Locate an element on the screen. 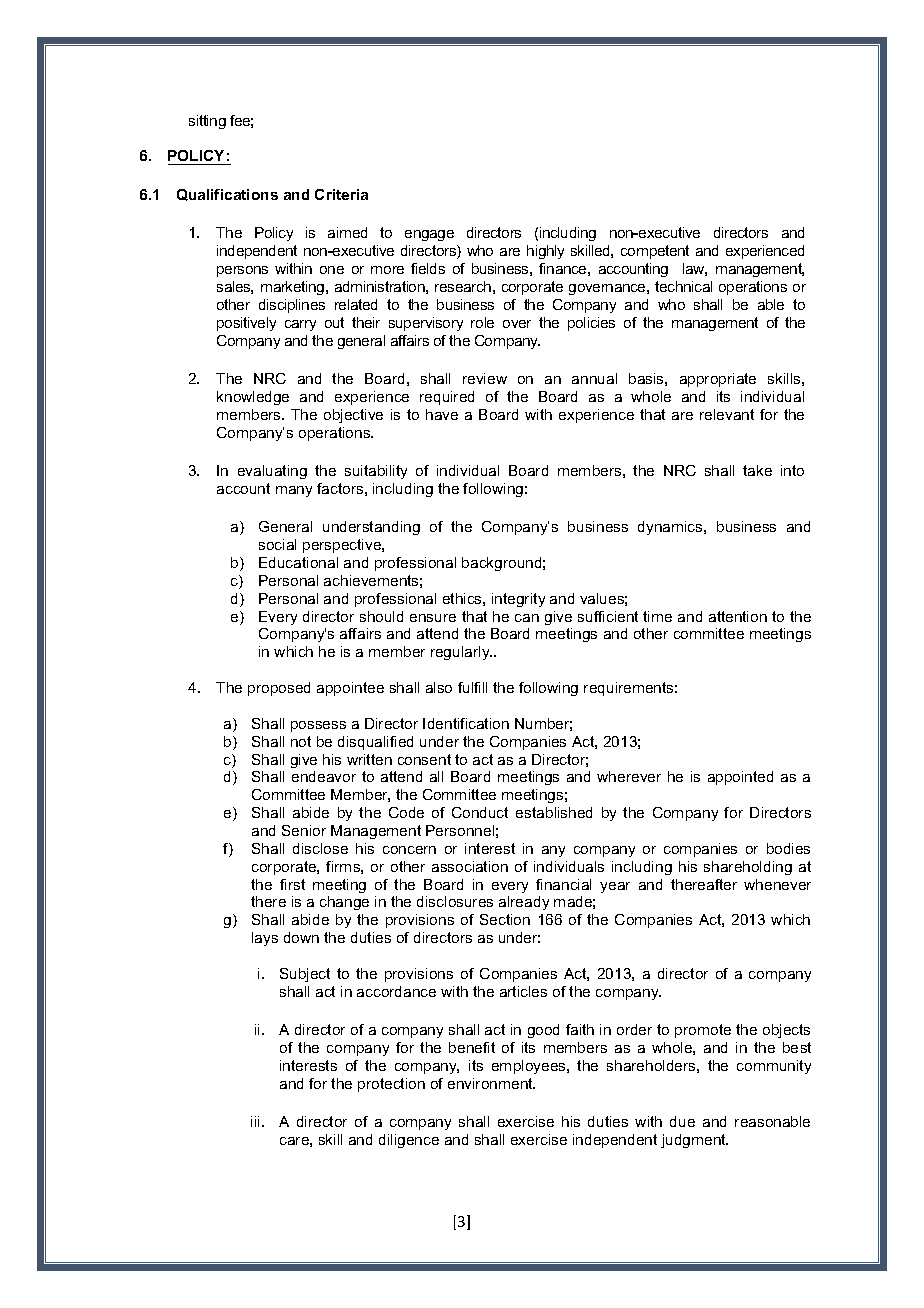  can is located at coordinates (527, 618).
